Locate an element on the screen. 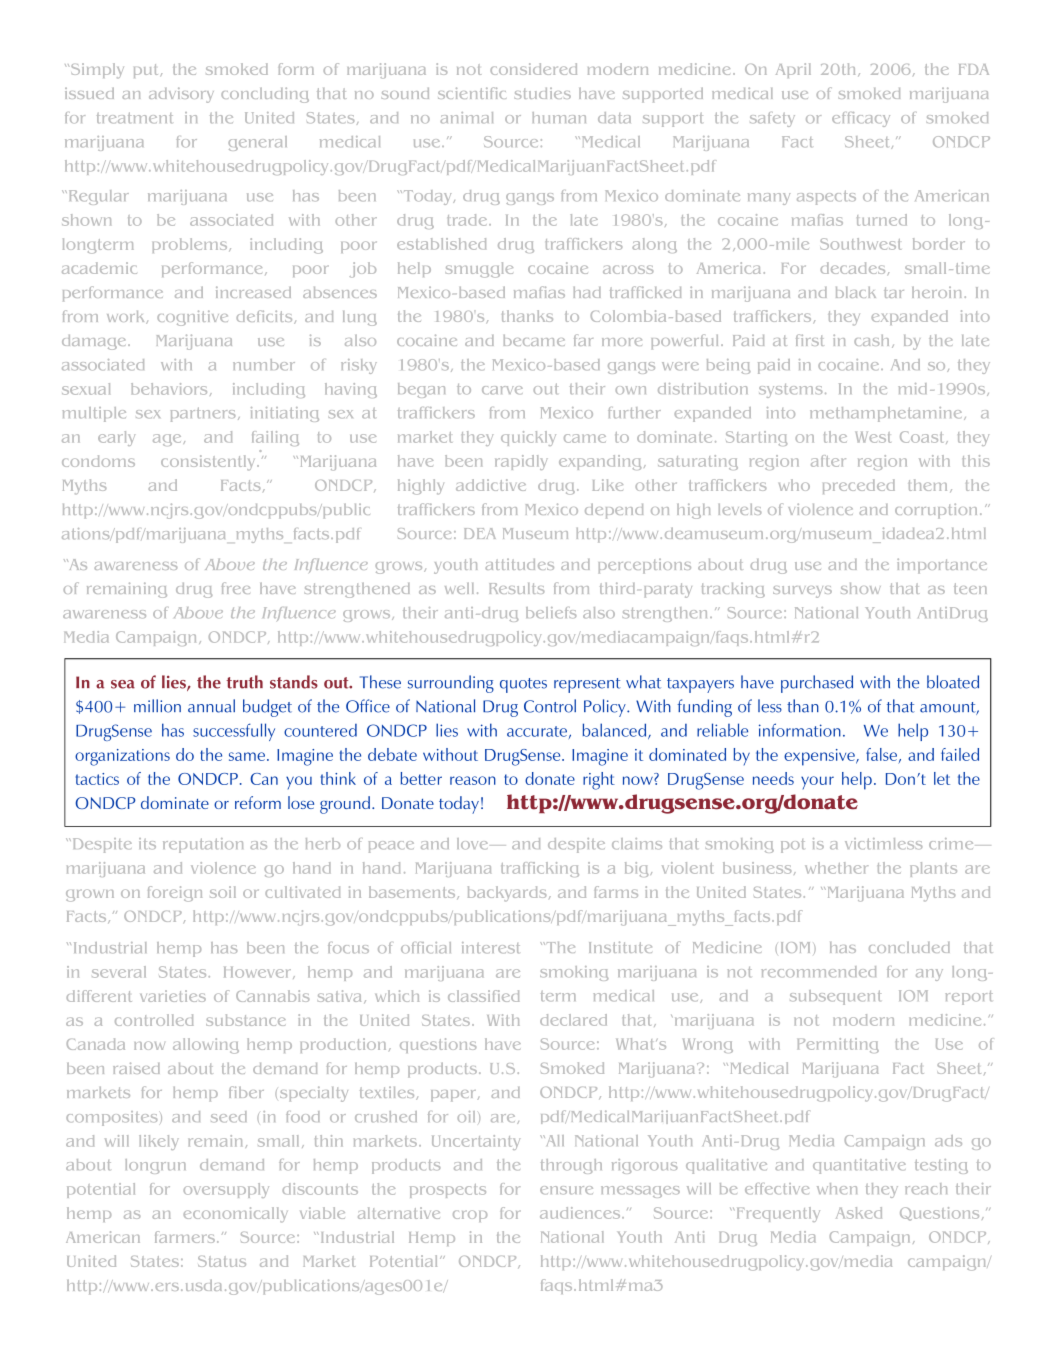 The height and width of the screenshot is (1364, 1054). farmers is located at coordinates (186, 1237).
